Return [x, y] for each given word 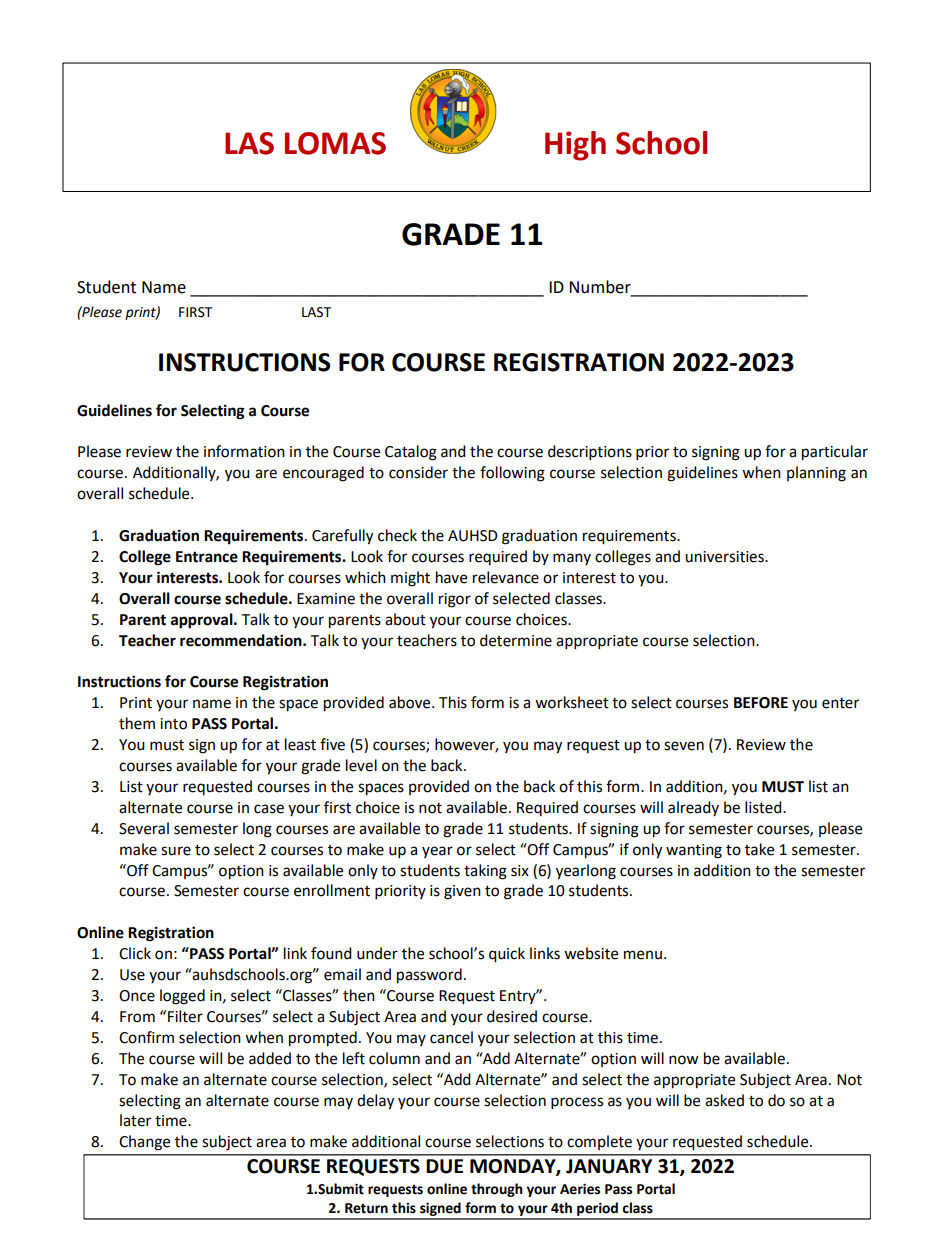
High [575, 146]
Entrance [207, 557]
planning [816, 474]
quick [507, 955]
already [693, 808]
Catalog [411, 453]
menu [643, 955]
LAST [316, 312]
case [269, 809]
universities [725, 557]
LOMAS [335, 143]
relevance [506, 577]
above [411, 702]
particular [835, 453]
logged [182, 997]
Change [144, 1143]
